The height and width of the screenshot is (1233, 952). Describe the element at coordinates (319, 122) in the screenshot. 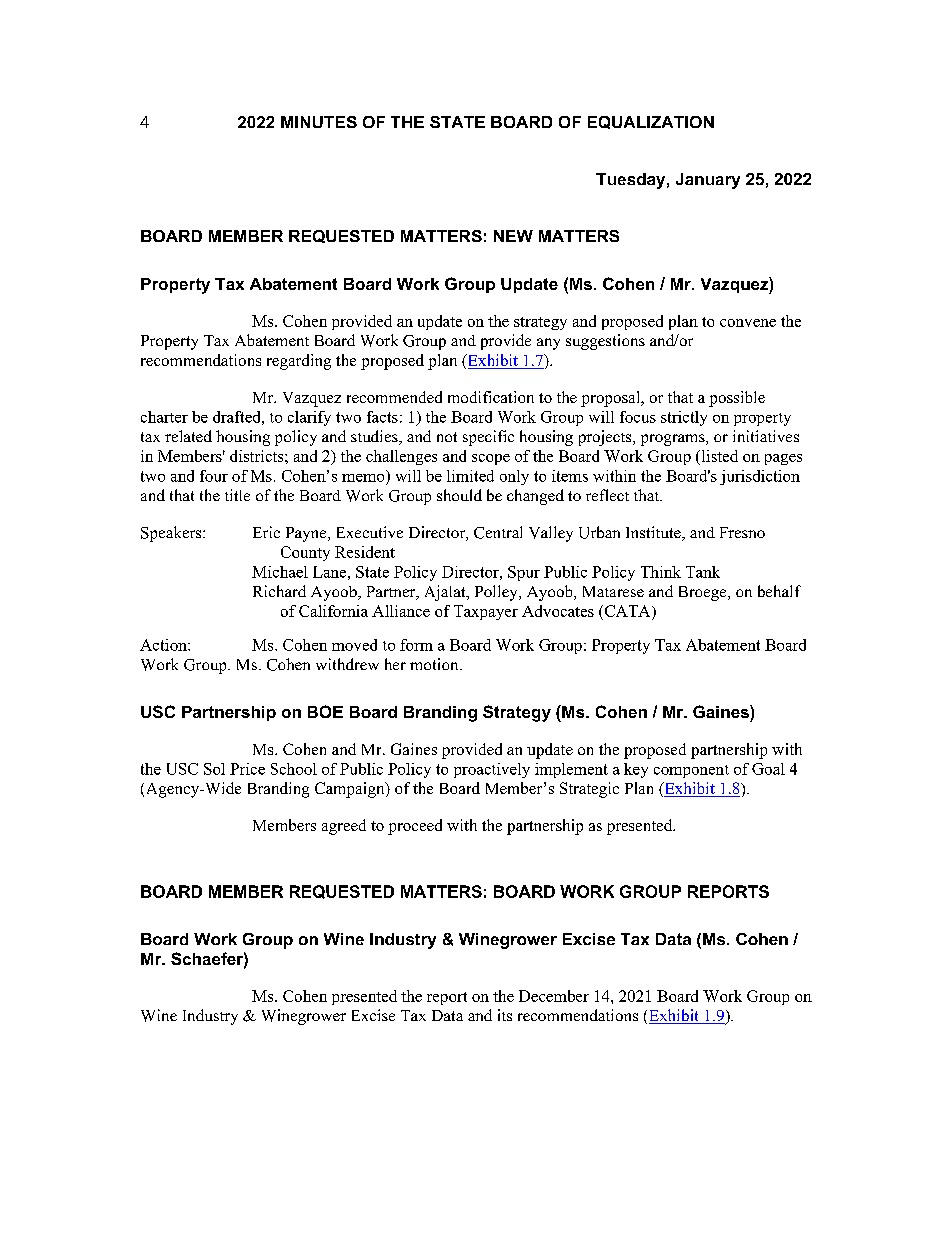

I see `MINUTES` at that location.
